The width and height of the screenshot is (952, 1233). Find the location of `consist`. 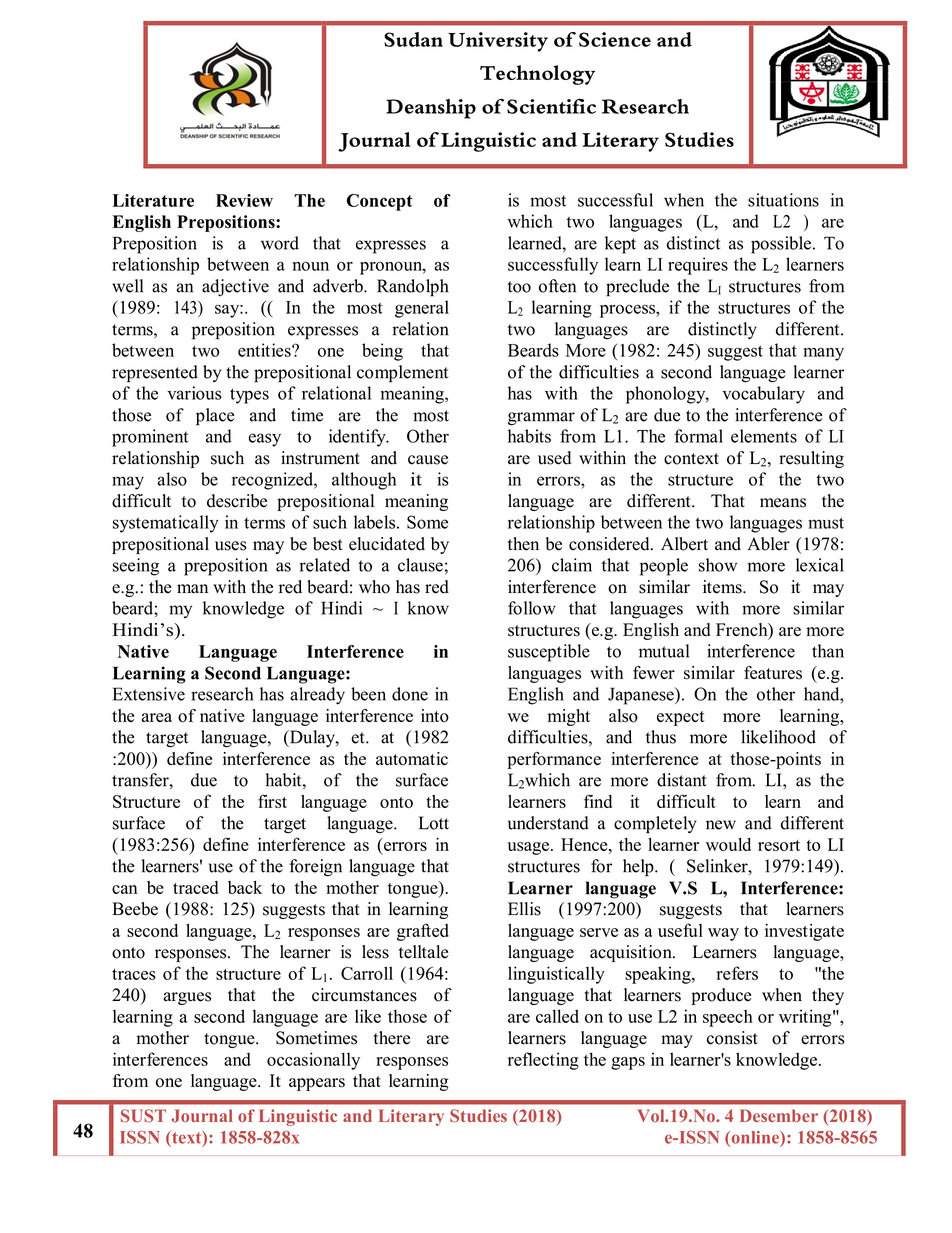

consist is located at coordinates (732, 1038).
